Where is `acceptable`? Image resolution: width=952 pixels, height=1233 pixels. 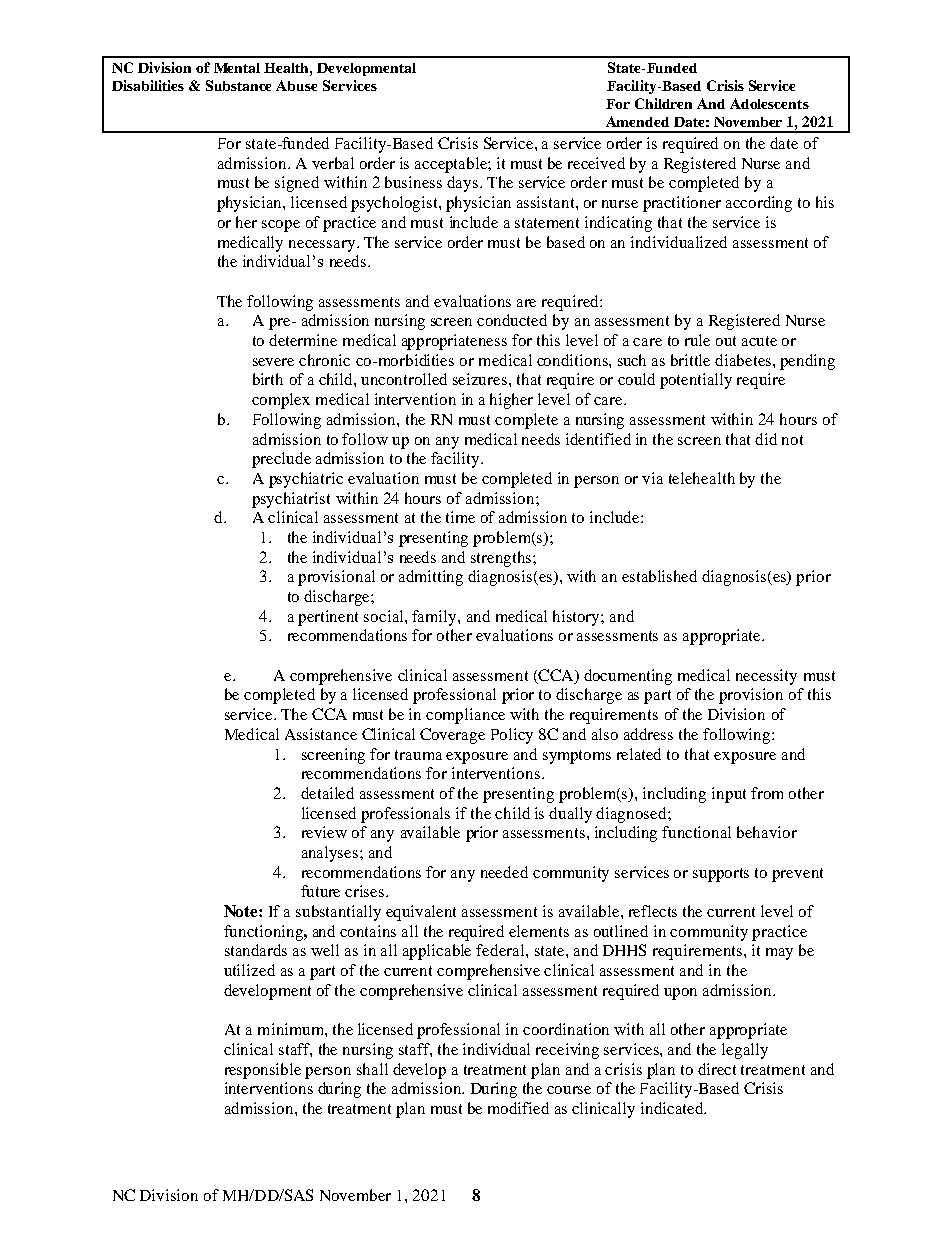 acceptable is located at coordinates (452, 165).
